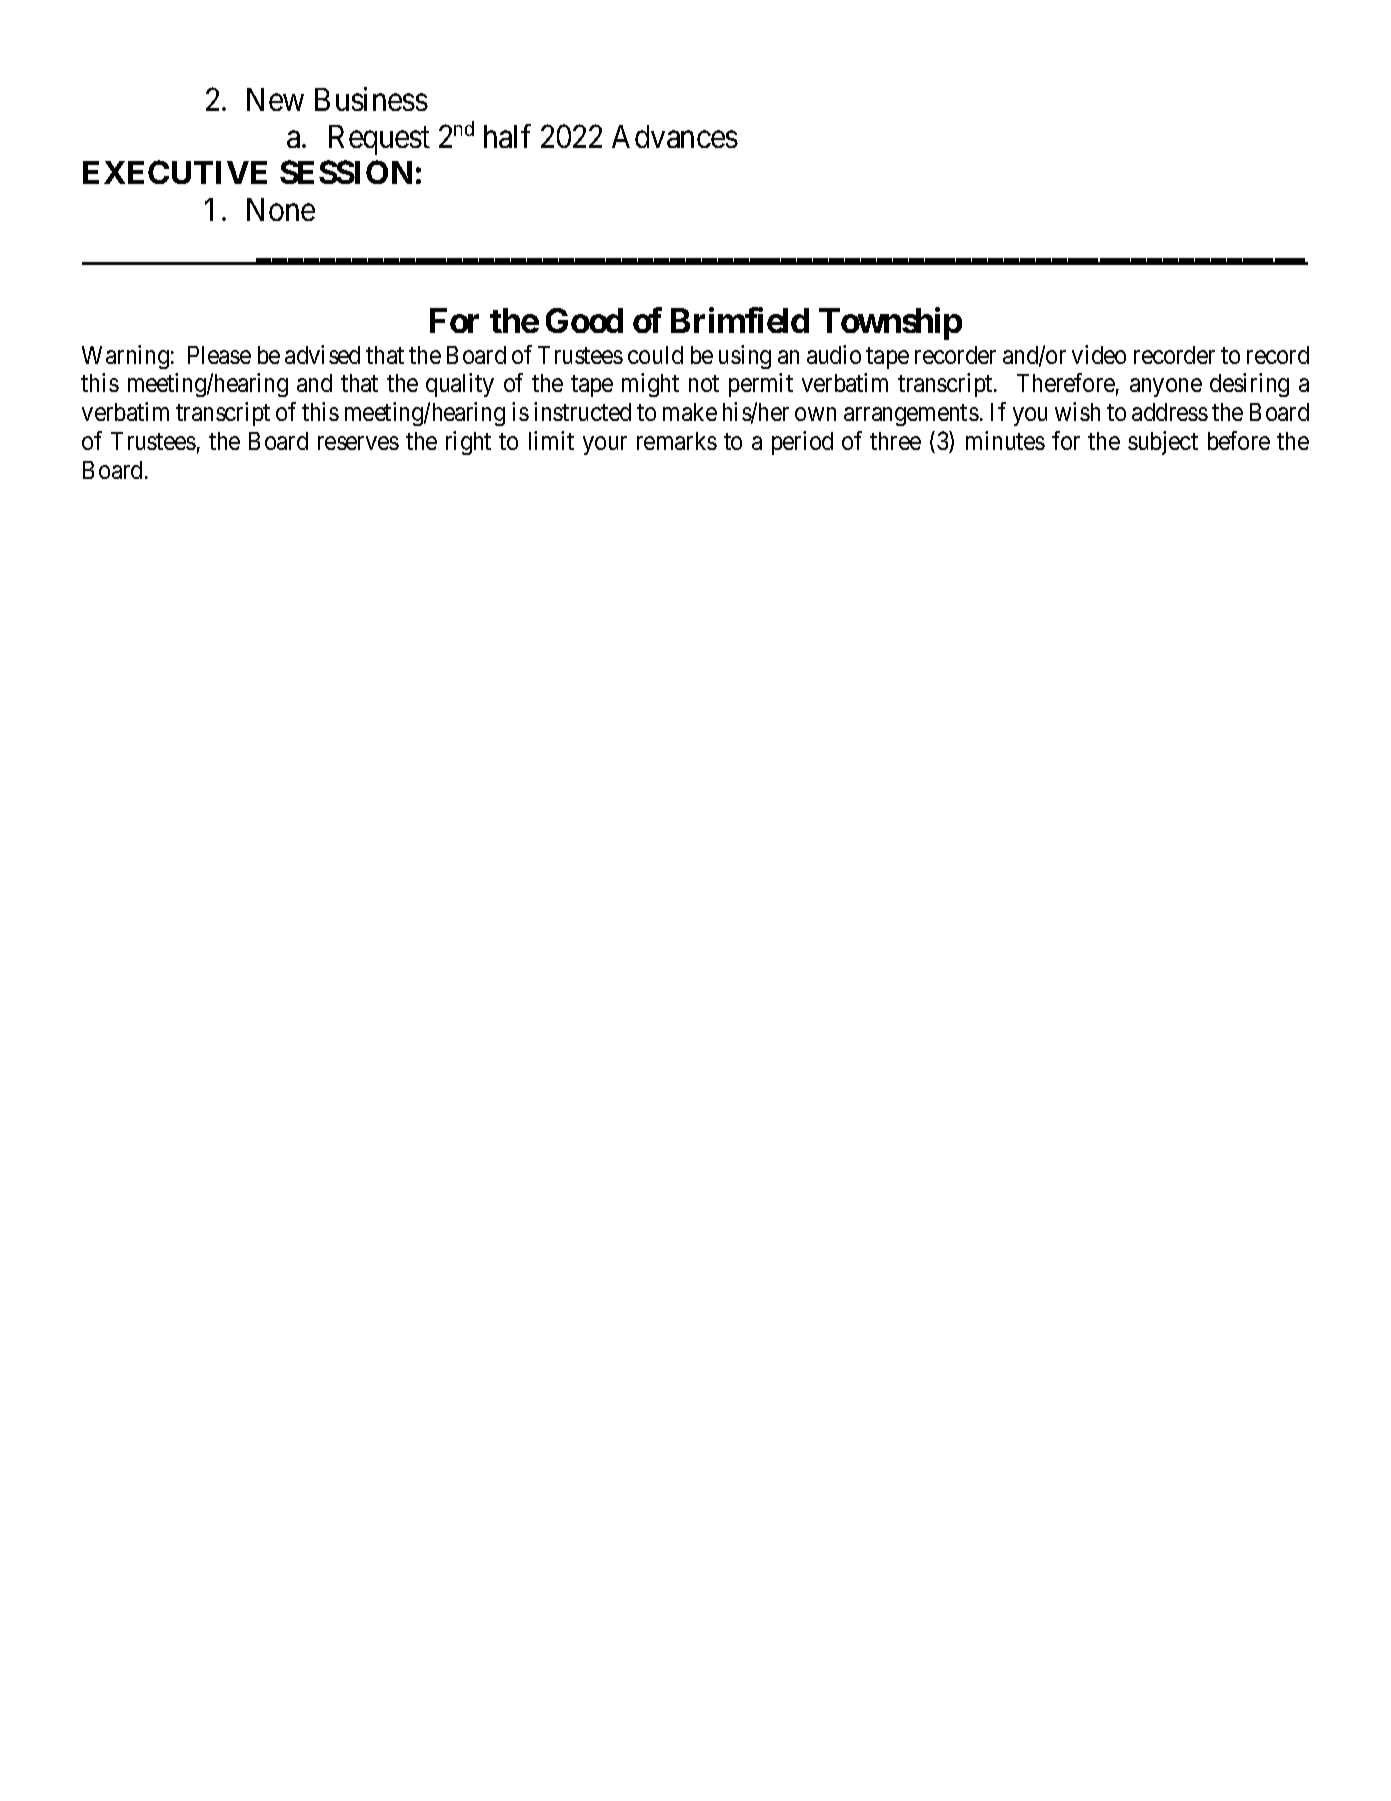  Describe the element at coordinates (346, 172) in the document. I see `SESSION` at that location.
